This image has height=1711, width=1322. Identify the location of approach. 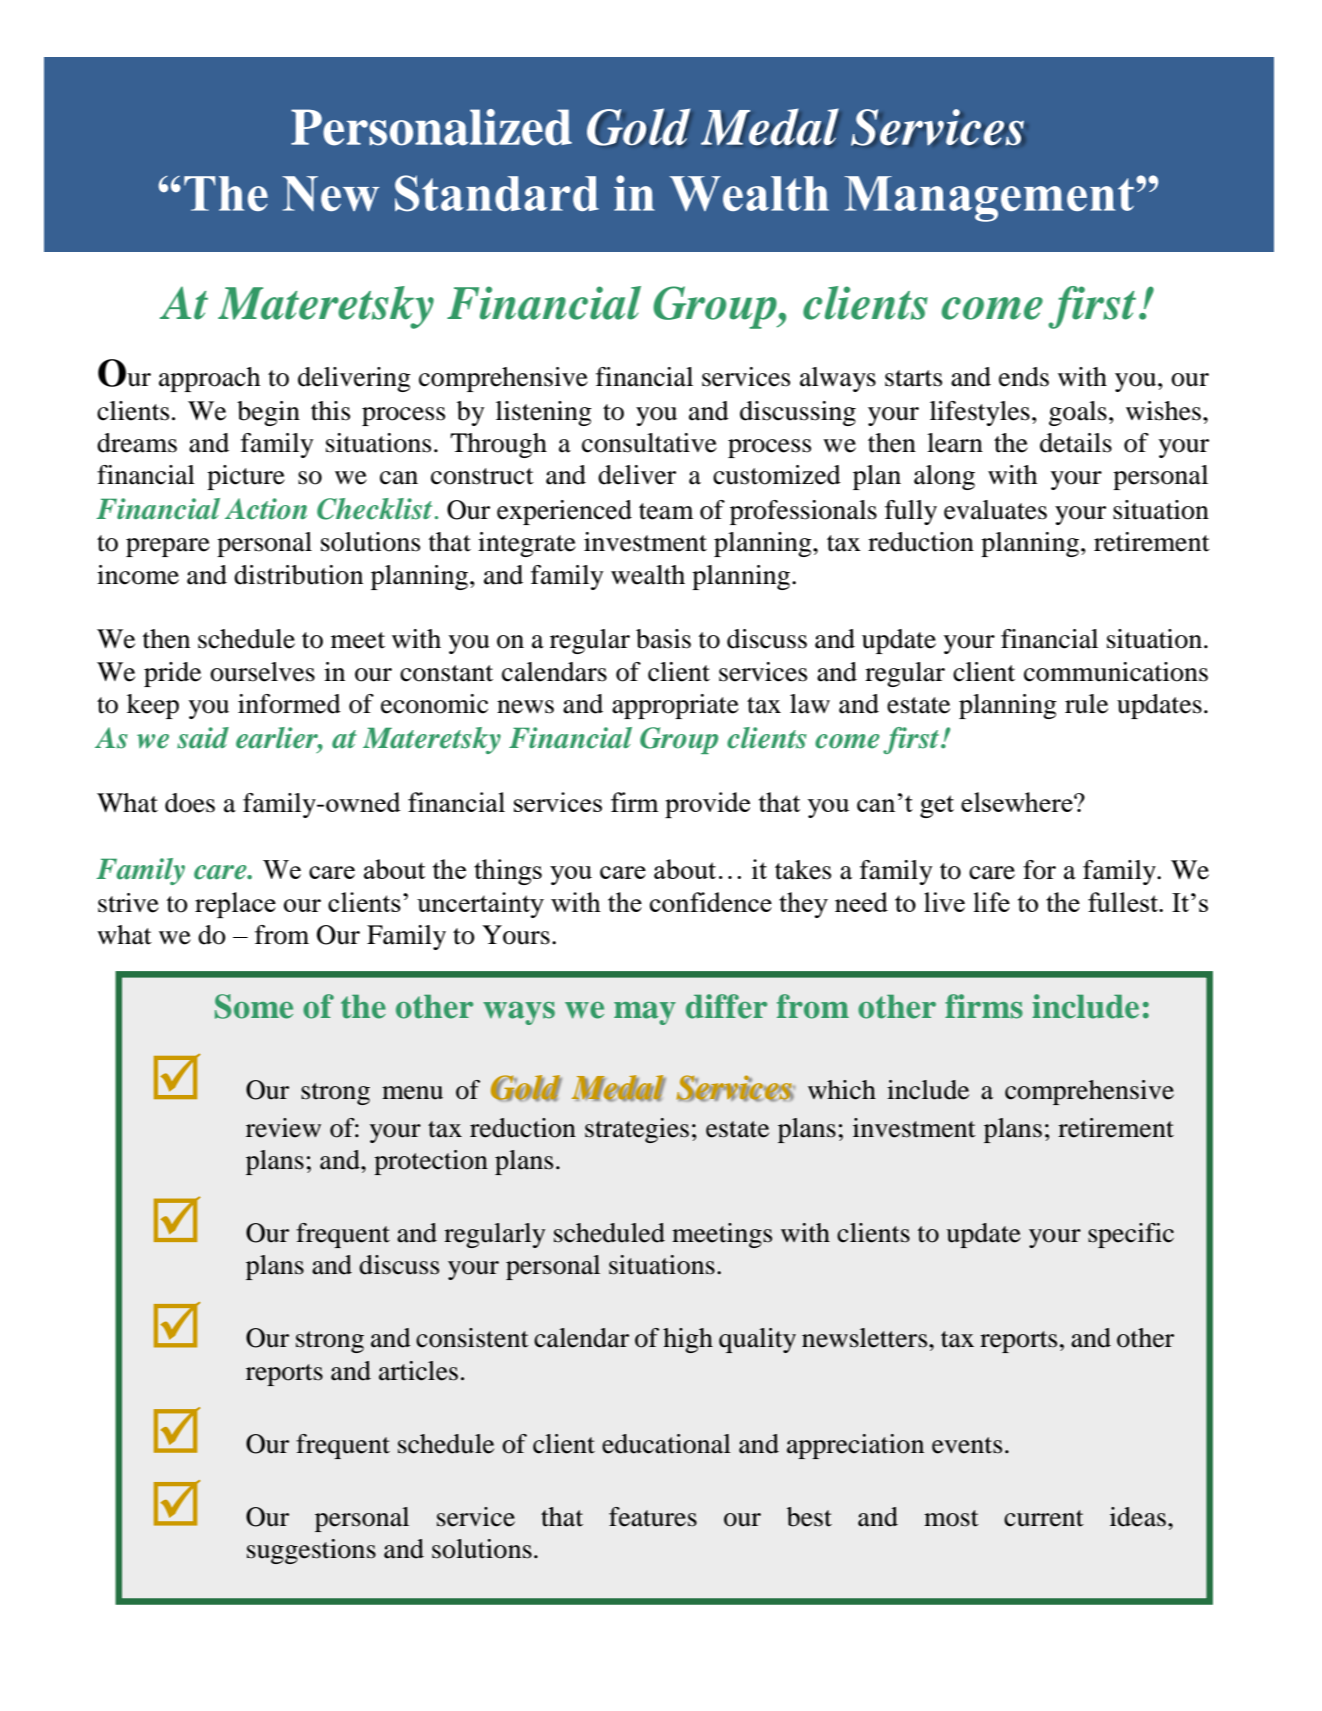
(209, 379).
